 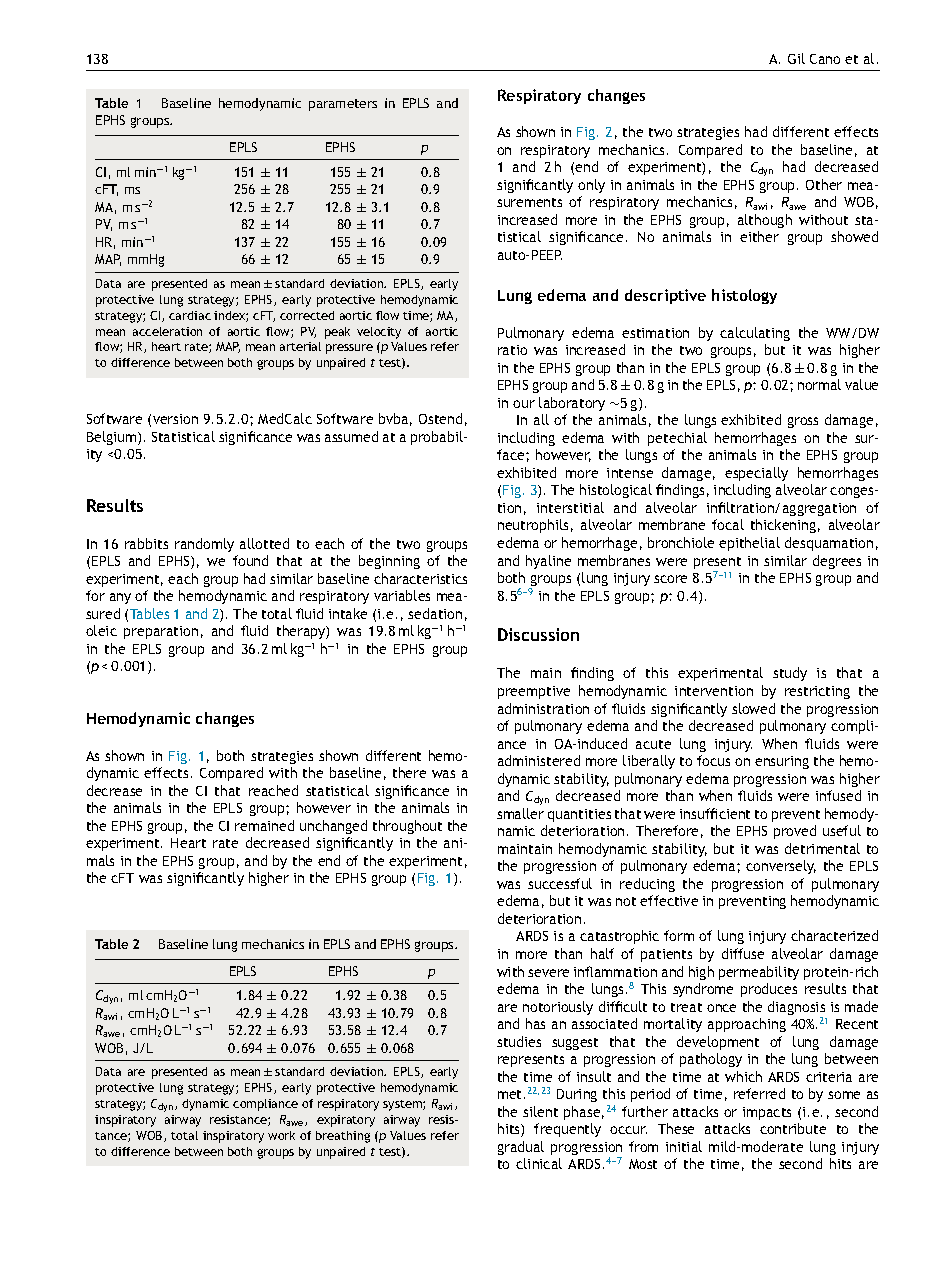 What do you see at coordinates (796, 58) in the screenshot?
I see `Gil` at bounding box center [796, 58].
